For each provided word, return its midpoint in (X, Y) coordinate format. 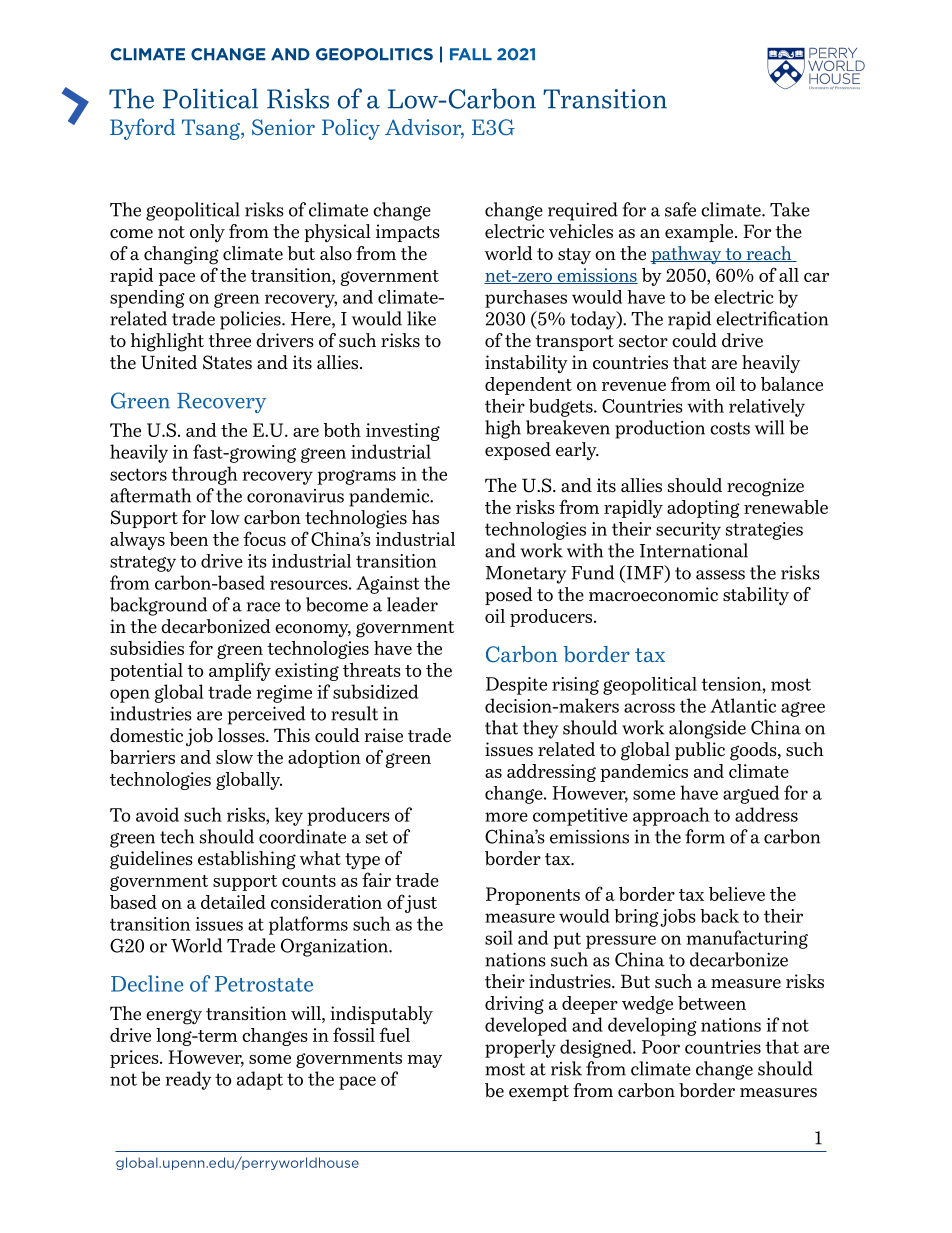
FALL (471, 54)
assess (720, 575)
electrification (772, 318)
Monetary (526, 575)
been (188, 539)
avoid (157, 814)
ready (188, 1080)
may (424, 1061)
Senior (283, 127)
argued (751, 794)
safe (680, 209)
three (229, 340)
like (421, 318)
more (506, 817)
